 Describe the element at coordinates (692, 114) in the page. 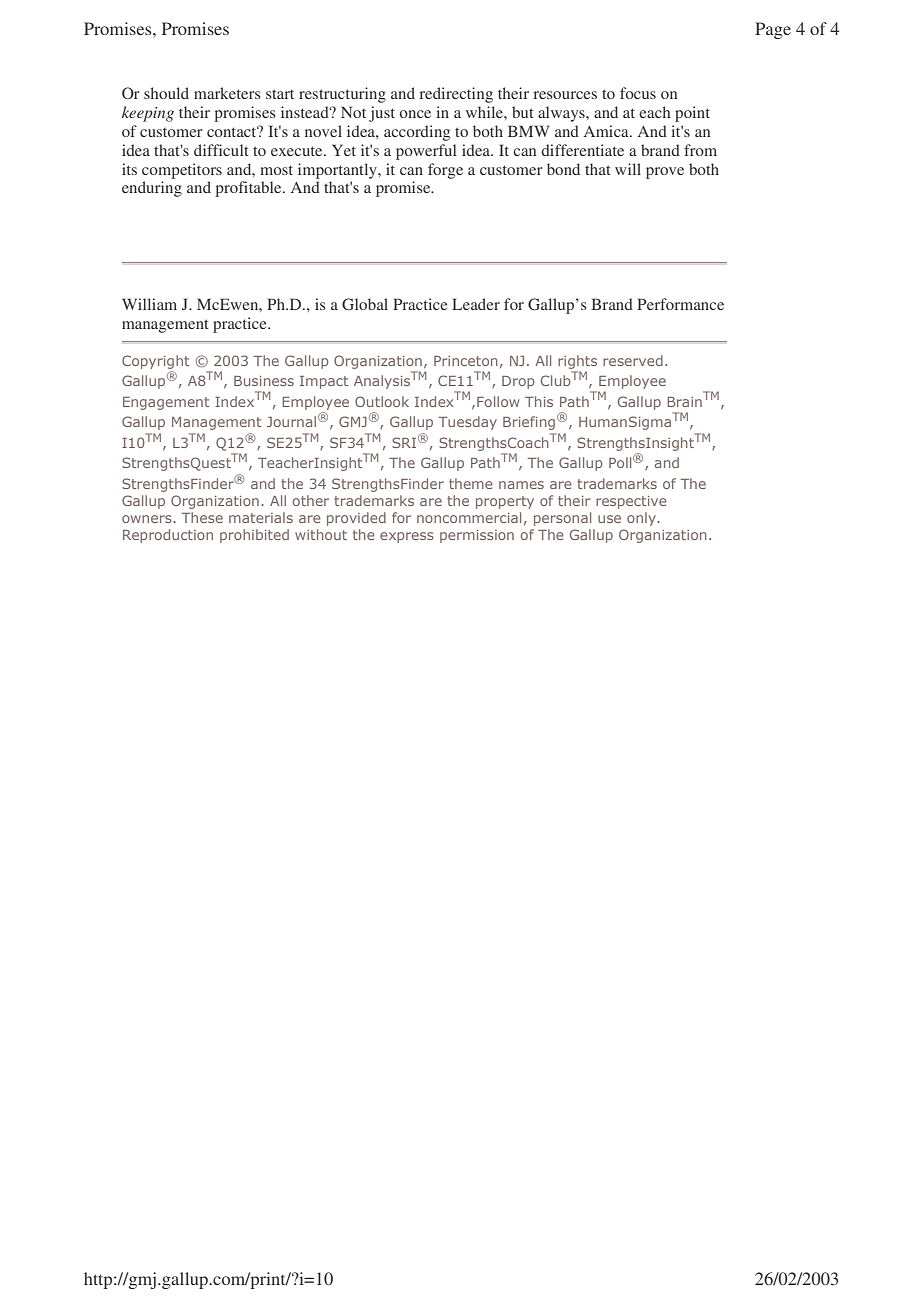

I see `point` at that location.
